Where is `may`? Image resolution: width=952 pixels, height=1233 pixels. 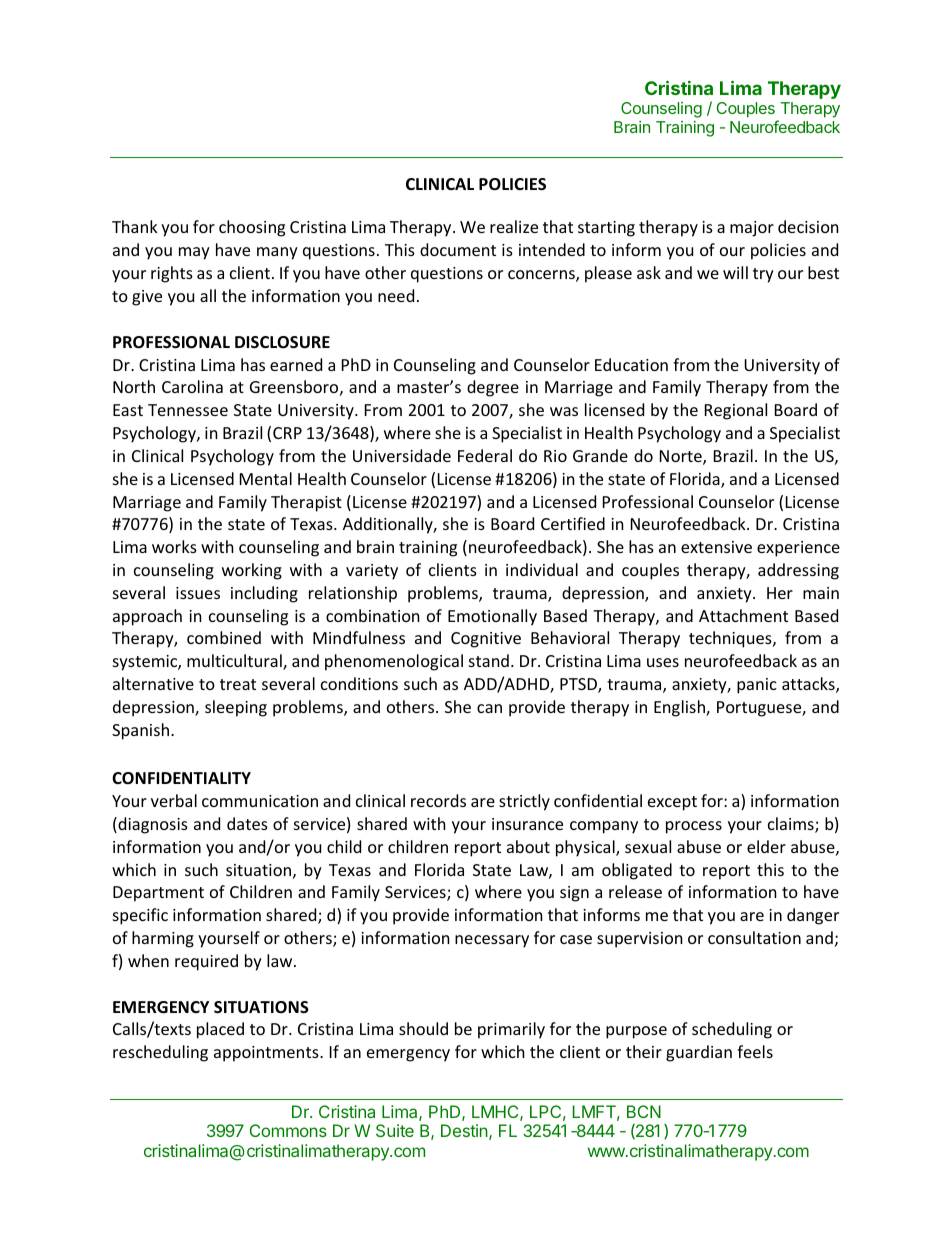 may is located at coordinates (194, 253).
